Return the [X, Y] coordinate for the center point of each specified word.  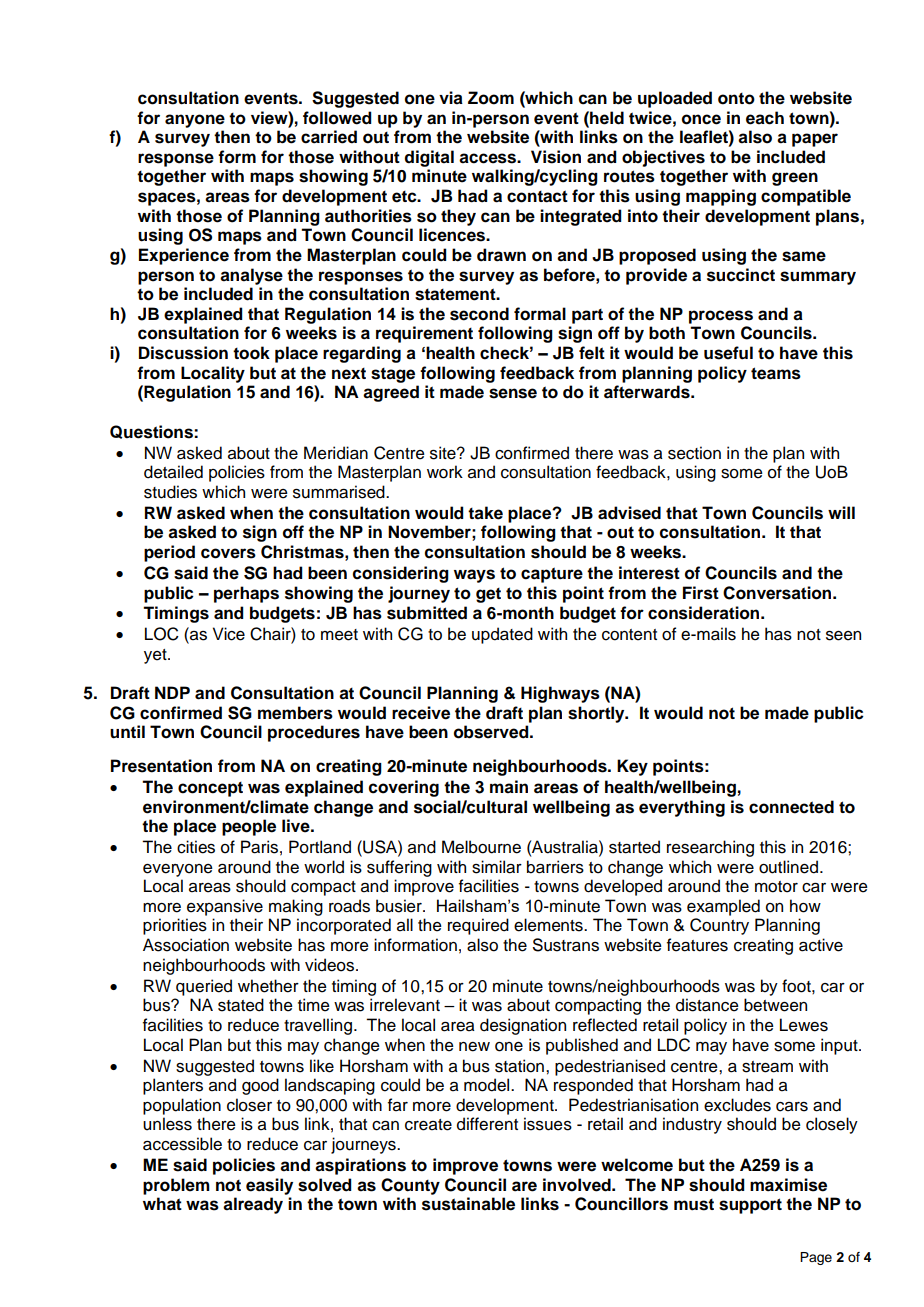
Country [719, 926]
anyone [195, 121]
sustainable [468, 1204]
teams [776, 373]
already [253, 1205]
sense [513, 393]
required [478, 926]
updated [502, 635]
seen [843, 636]
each [765, 118]
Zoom [491, 98]
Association [186, 945]
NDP [172, 692]
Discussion [183, 353]
